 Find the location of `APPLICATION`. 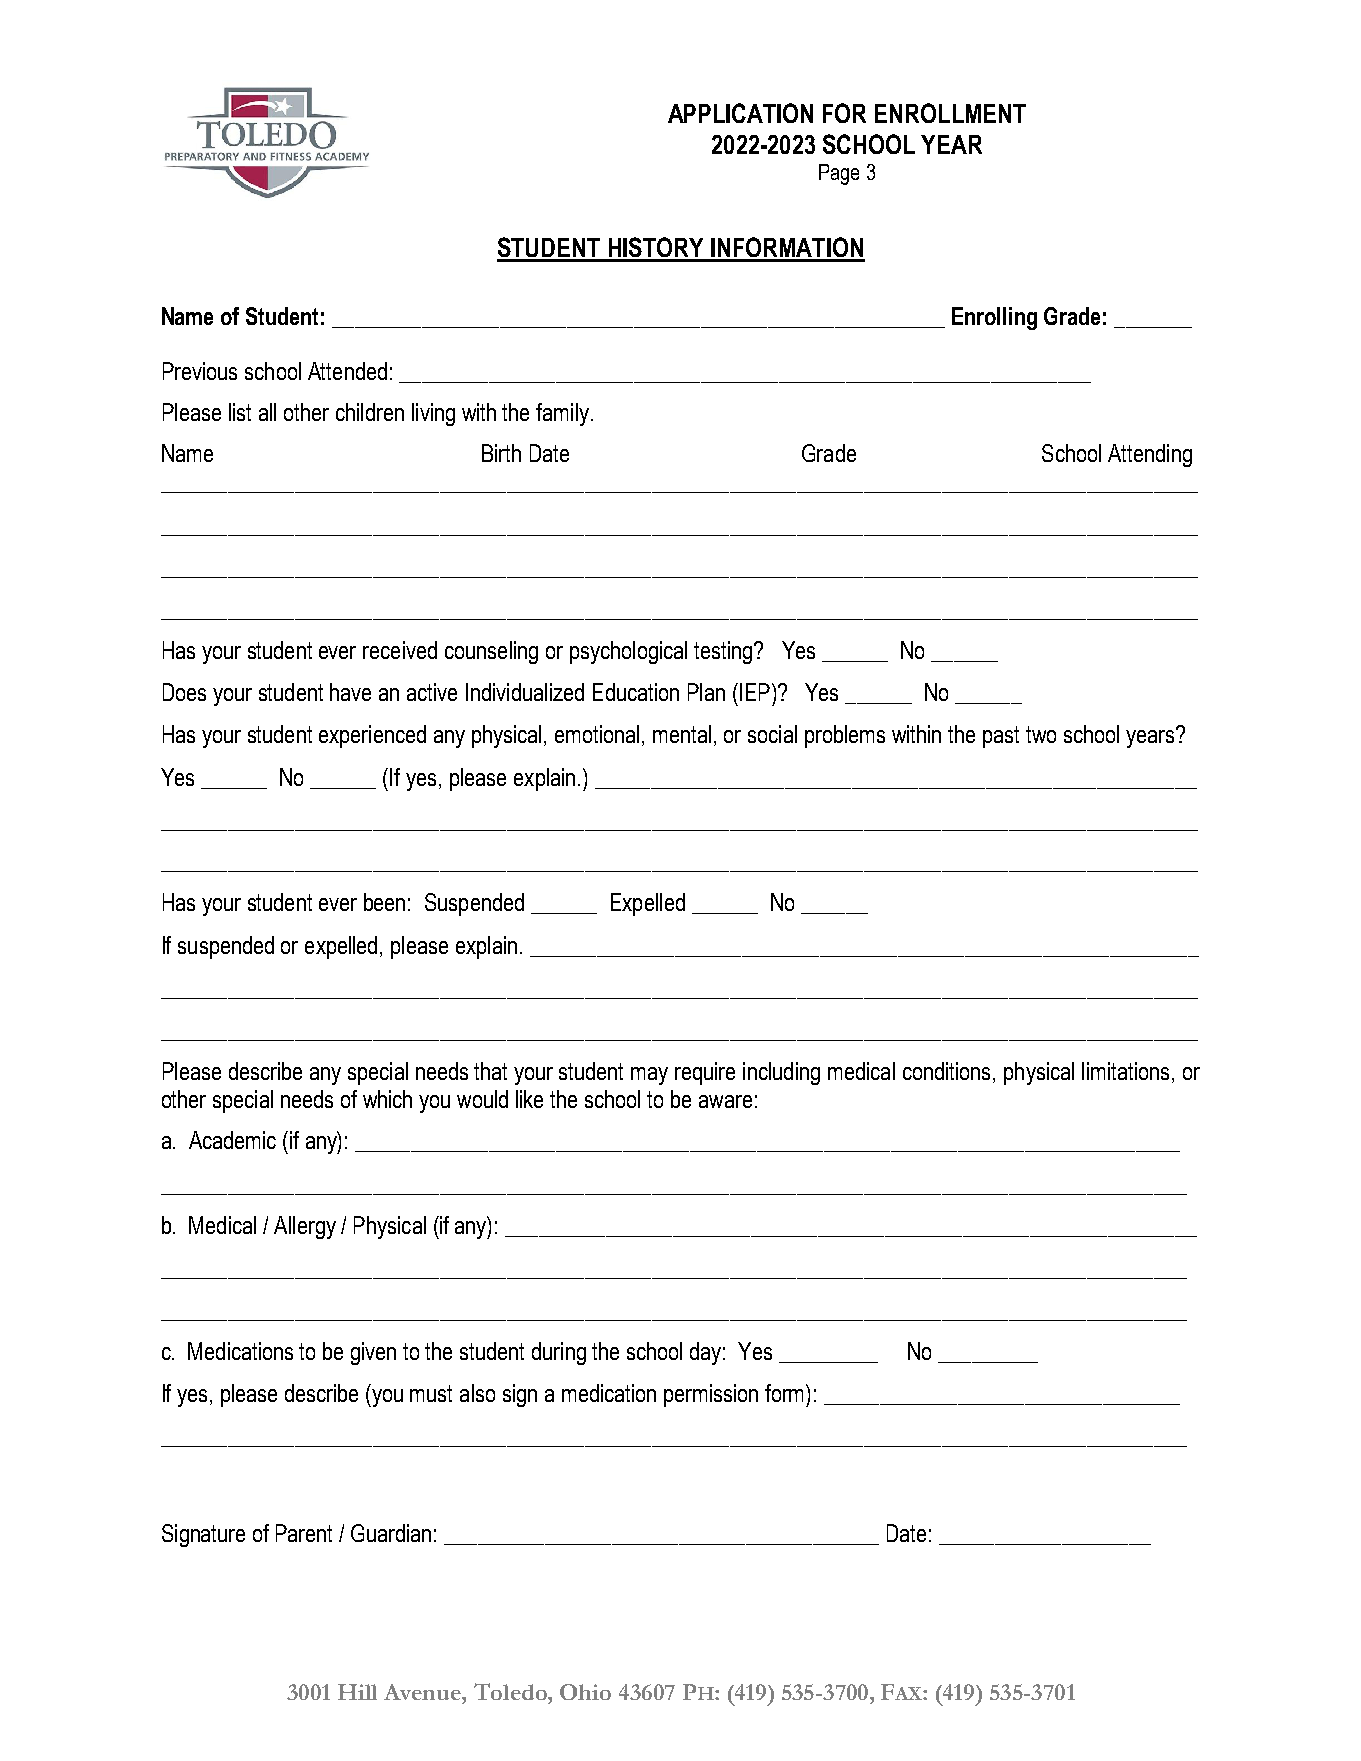

APPLICATION is located at coordinates (740, 113).
